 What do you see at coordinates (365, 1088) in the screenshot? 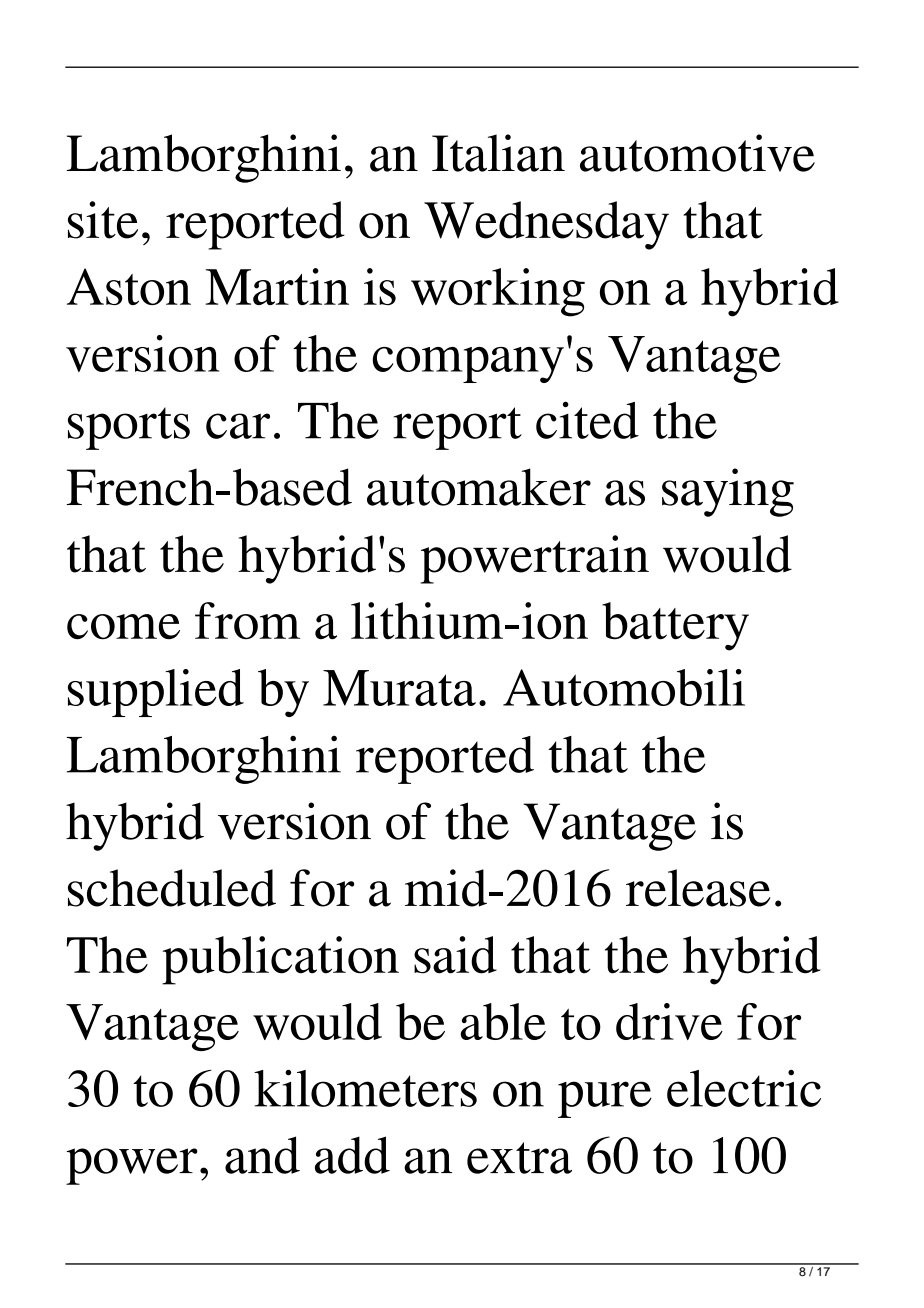
I see `kilometers` at bounding box center [365, 1088].
